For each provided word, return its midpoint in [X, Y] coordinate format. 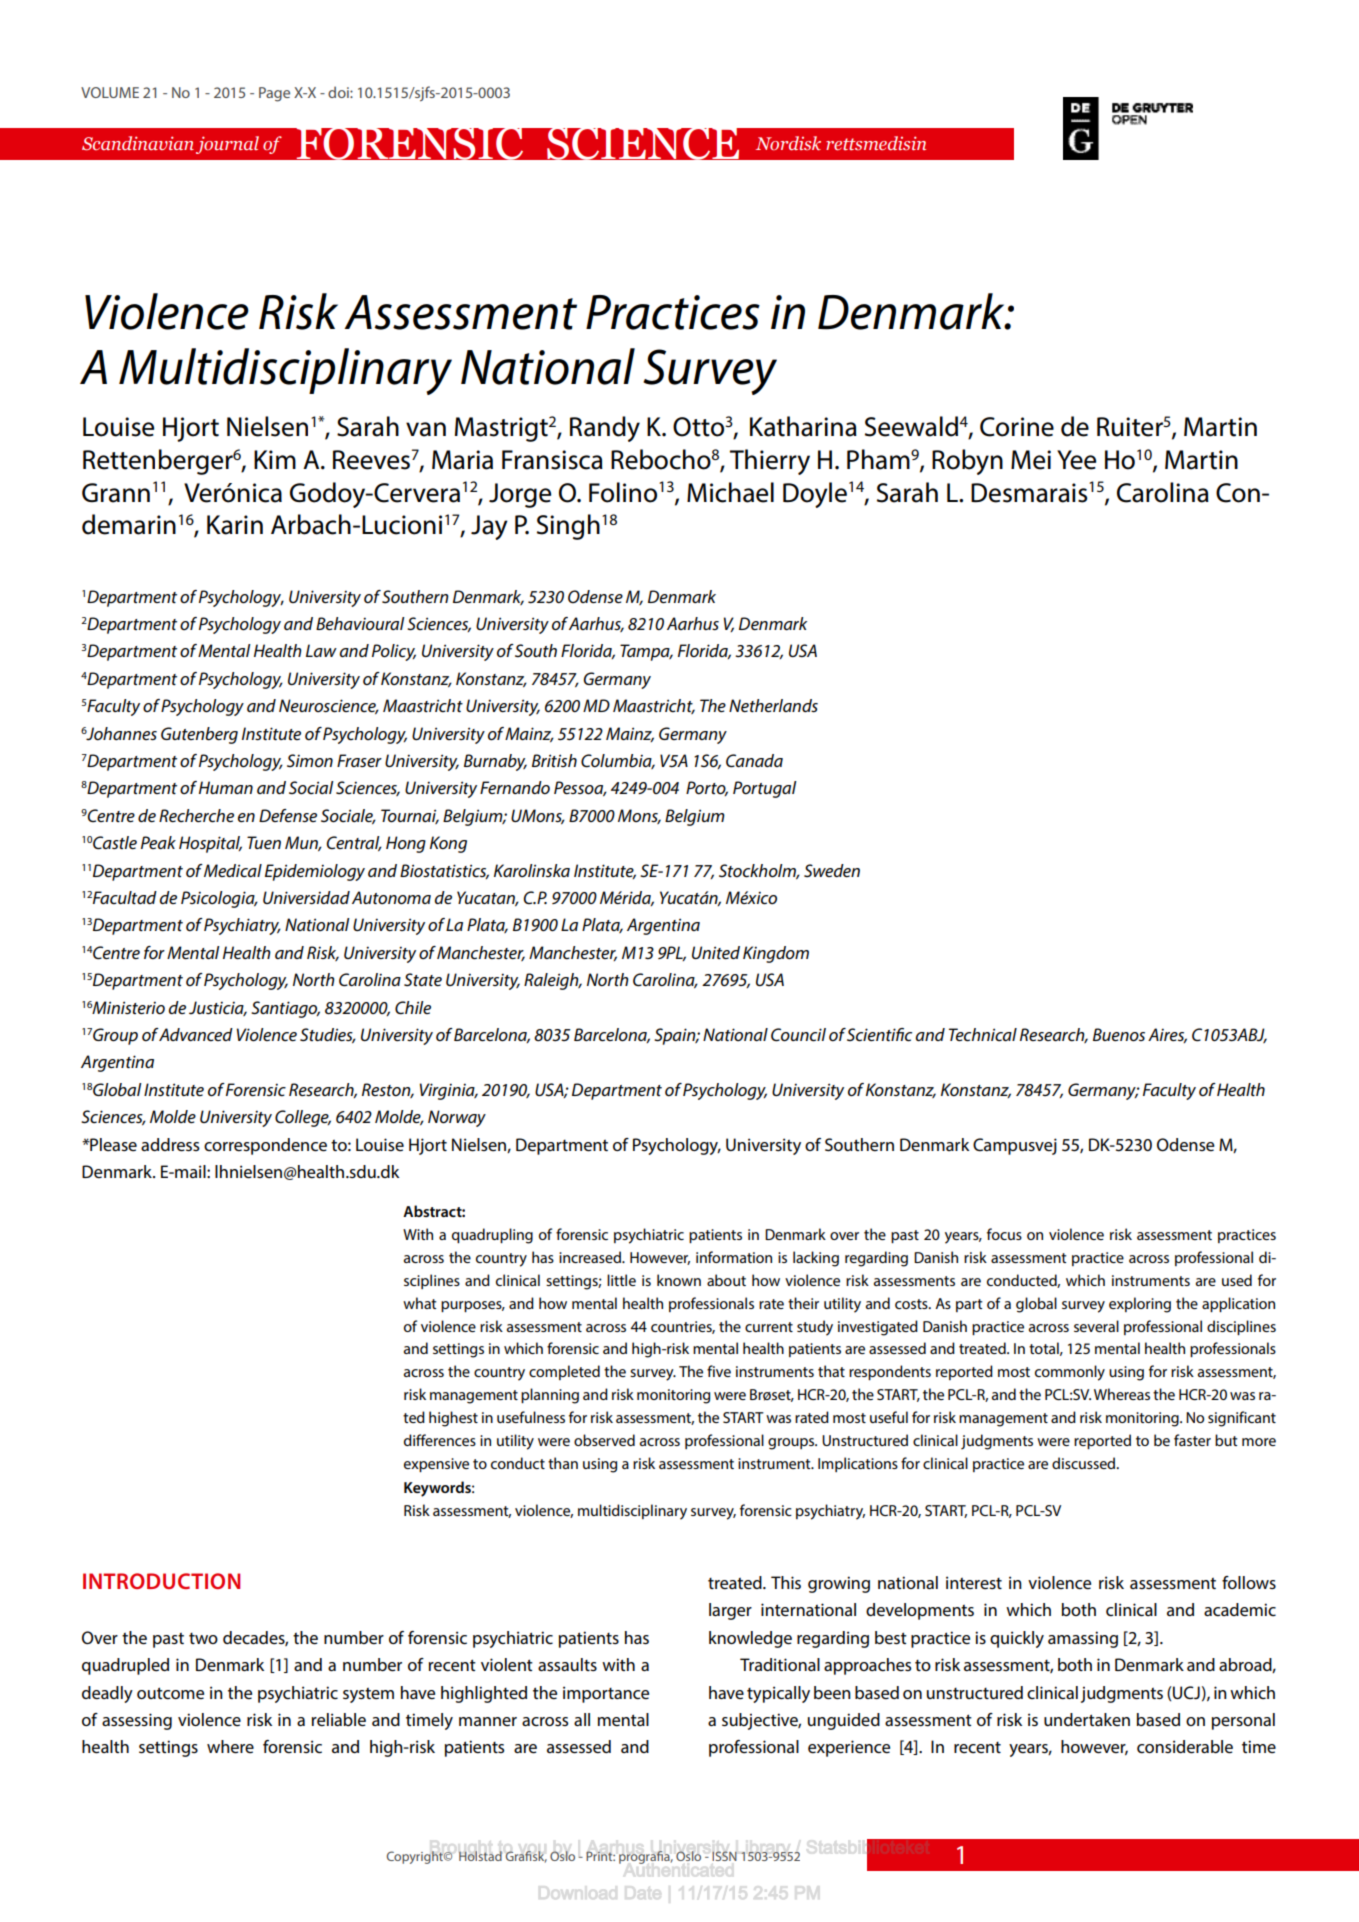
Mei [1031, 460]
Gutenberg [199, 735]
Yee [1076, 460]
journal [227, 145]
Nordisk [788, 143]
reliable [339, 1720]
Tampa [646, 652]
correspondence [265, 1146]
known [679, 1280]
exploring [1140, 1305]
